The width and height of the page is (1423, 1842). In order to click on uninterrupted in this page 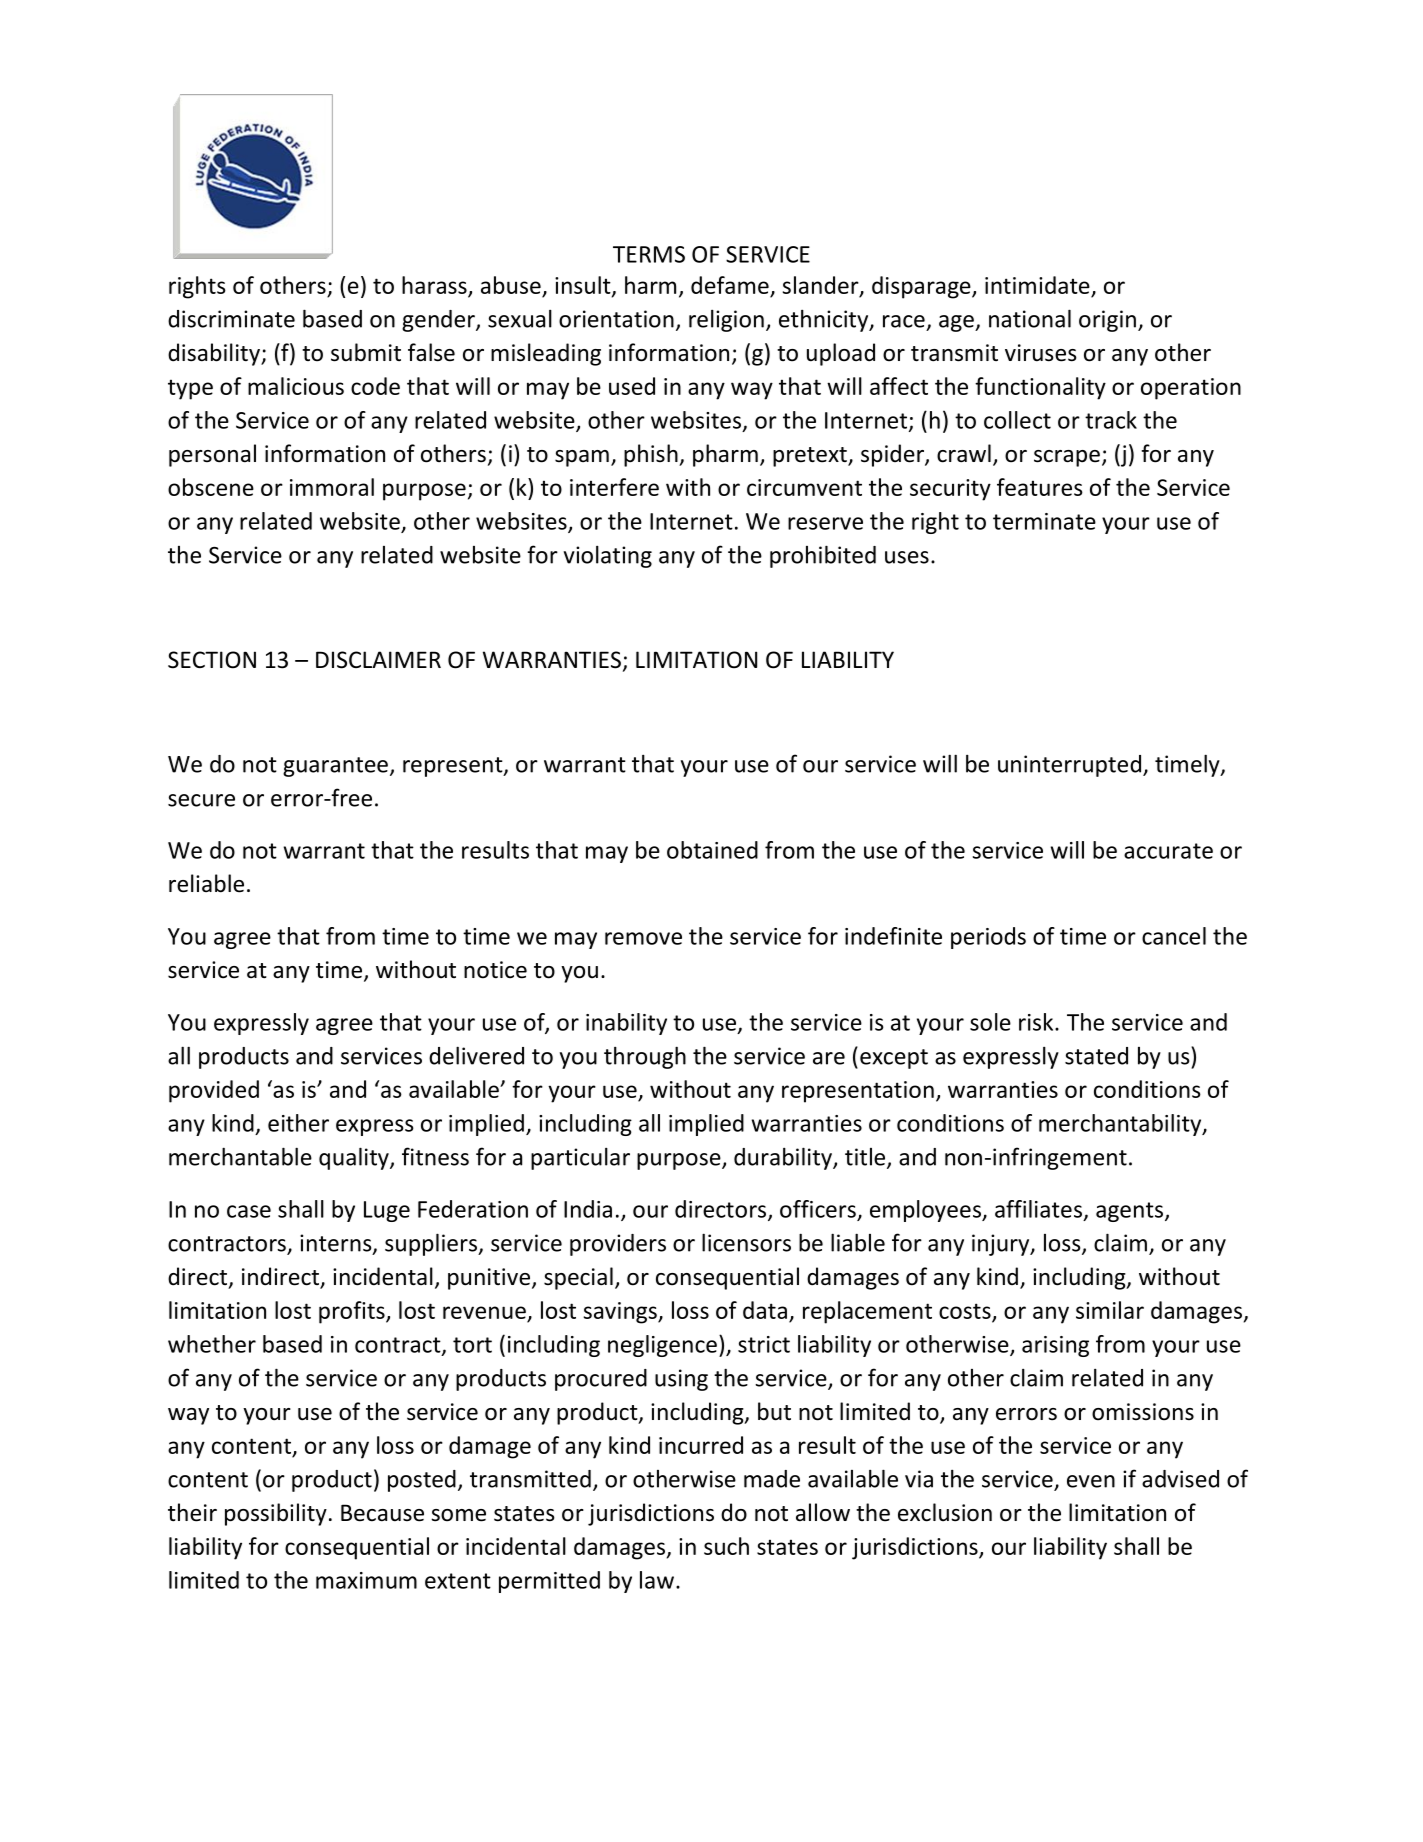, I will do `click(1071, 766)`.
